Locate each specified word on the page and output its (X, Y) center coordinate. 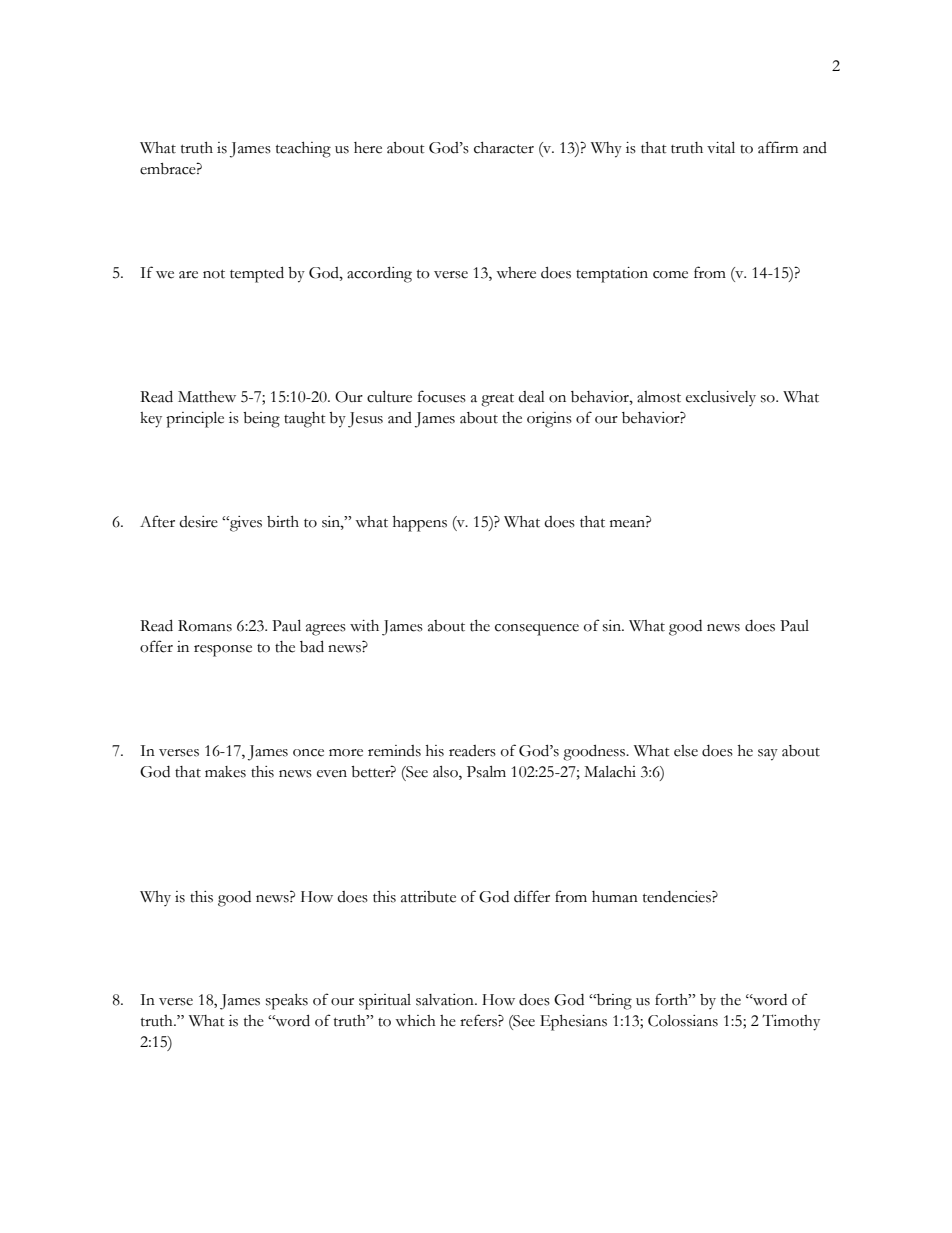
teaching (303, 150)
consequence (537, 630)
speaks (287, 1002)
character (504, 148)
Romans (205, 626)
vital (721, 147)
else (686, 751)
